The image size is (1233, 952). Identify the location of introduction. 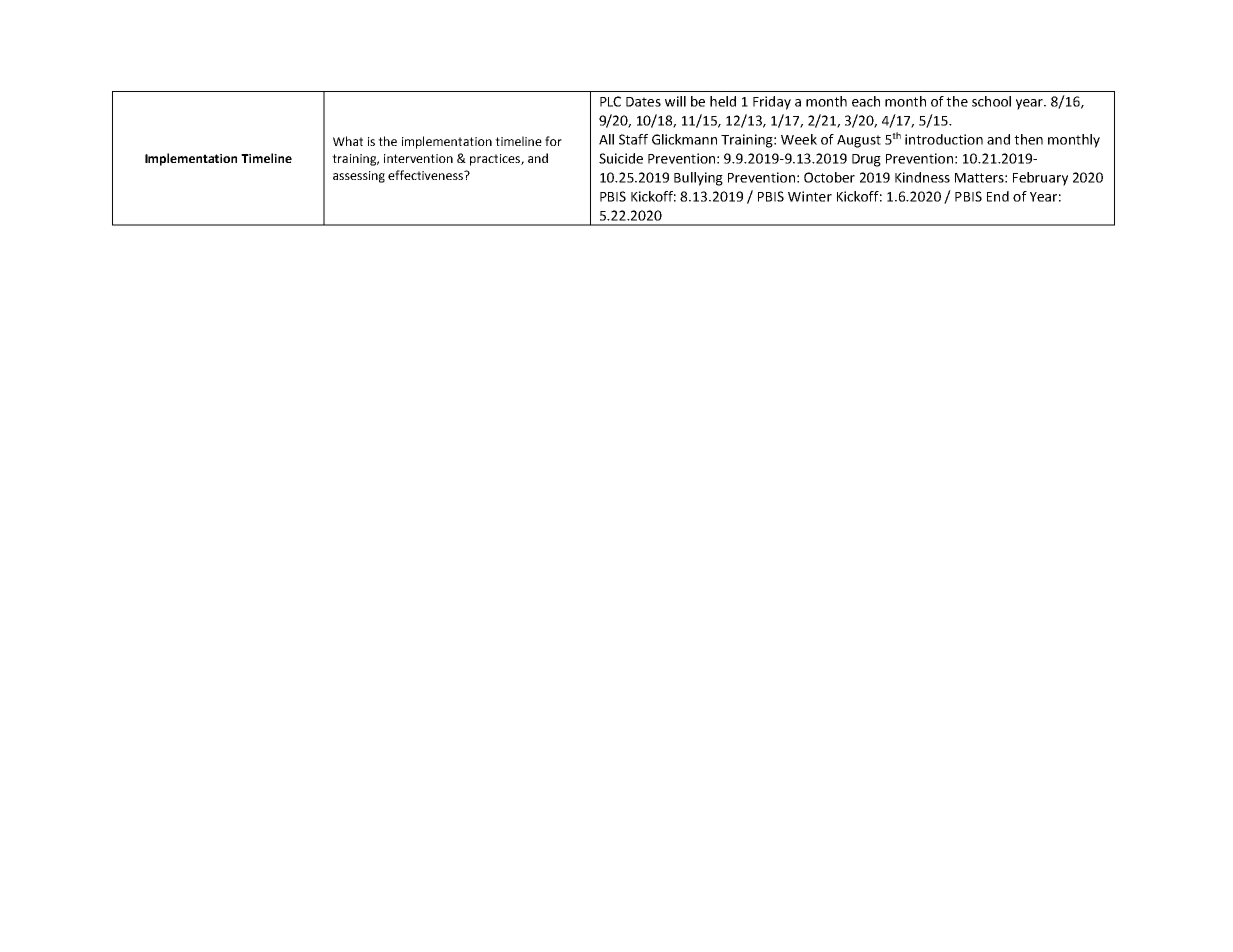
(944, 139).
